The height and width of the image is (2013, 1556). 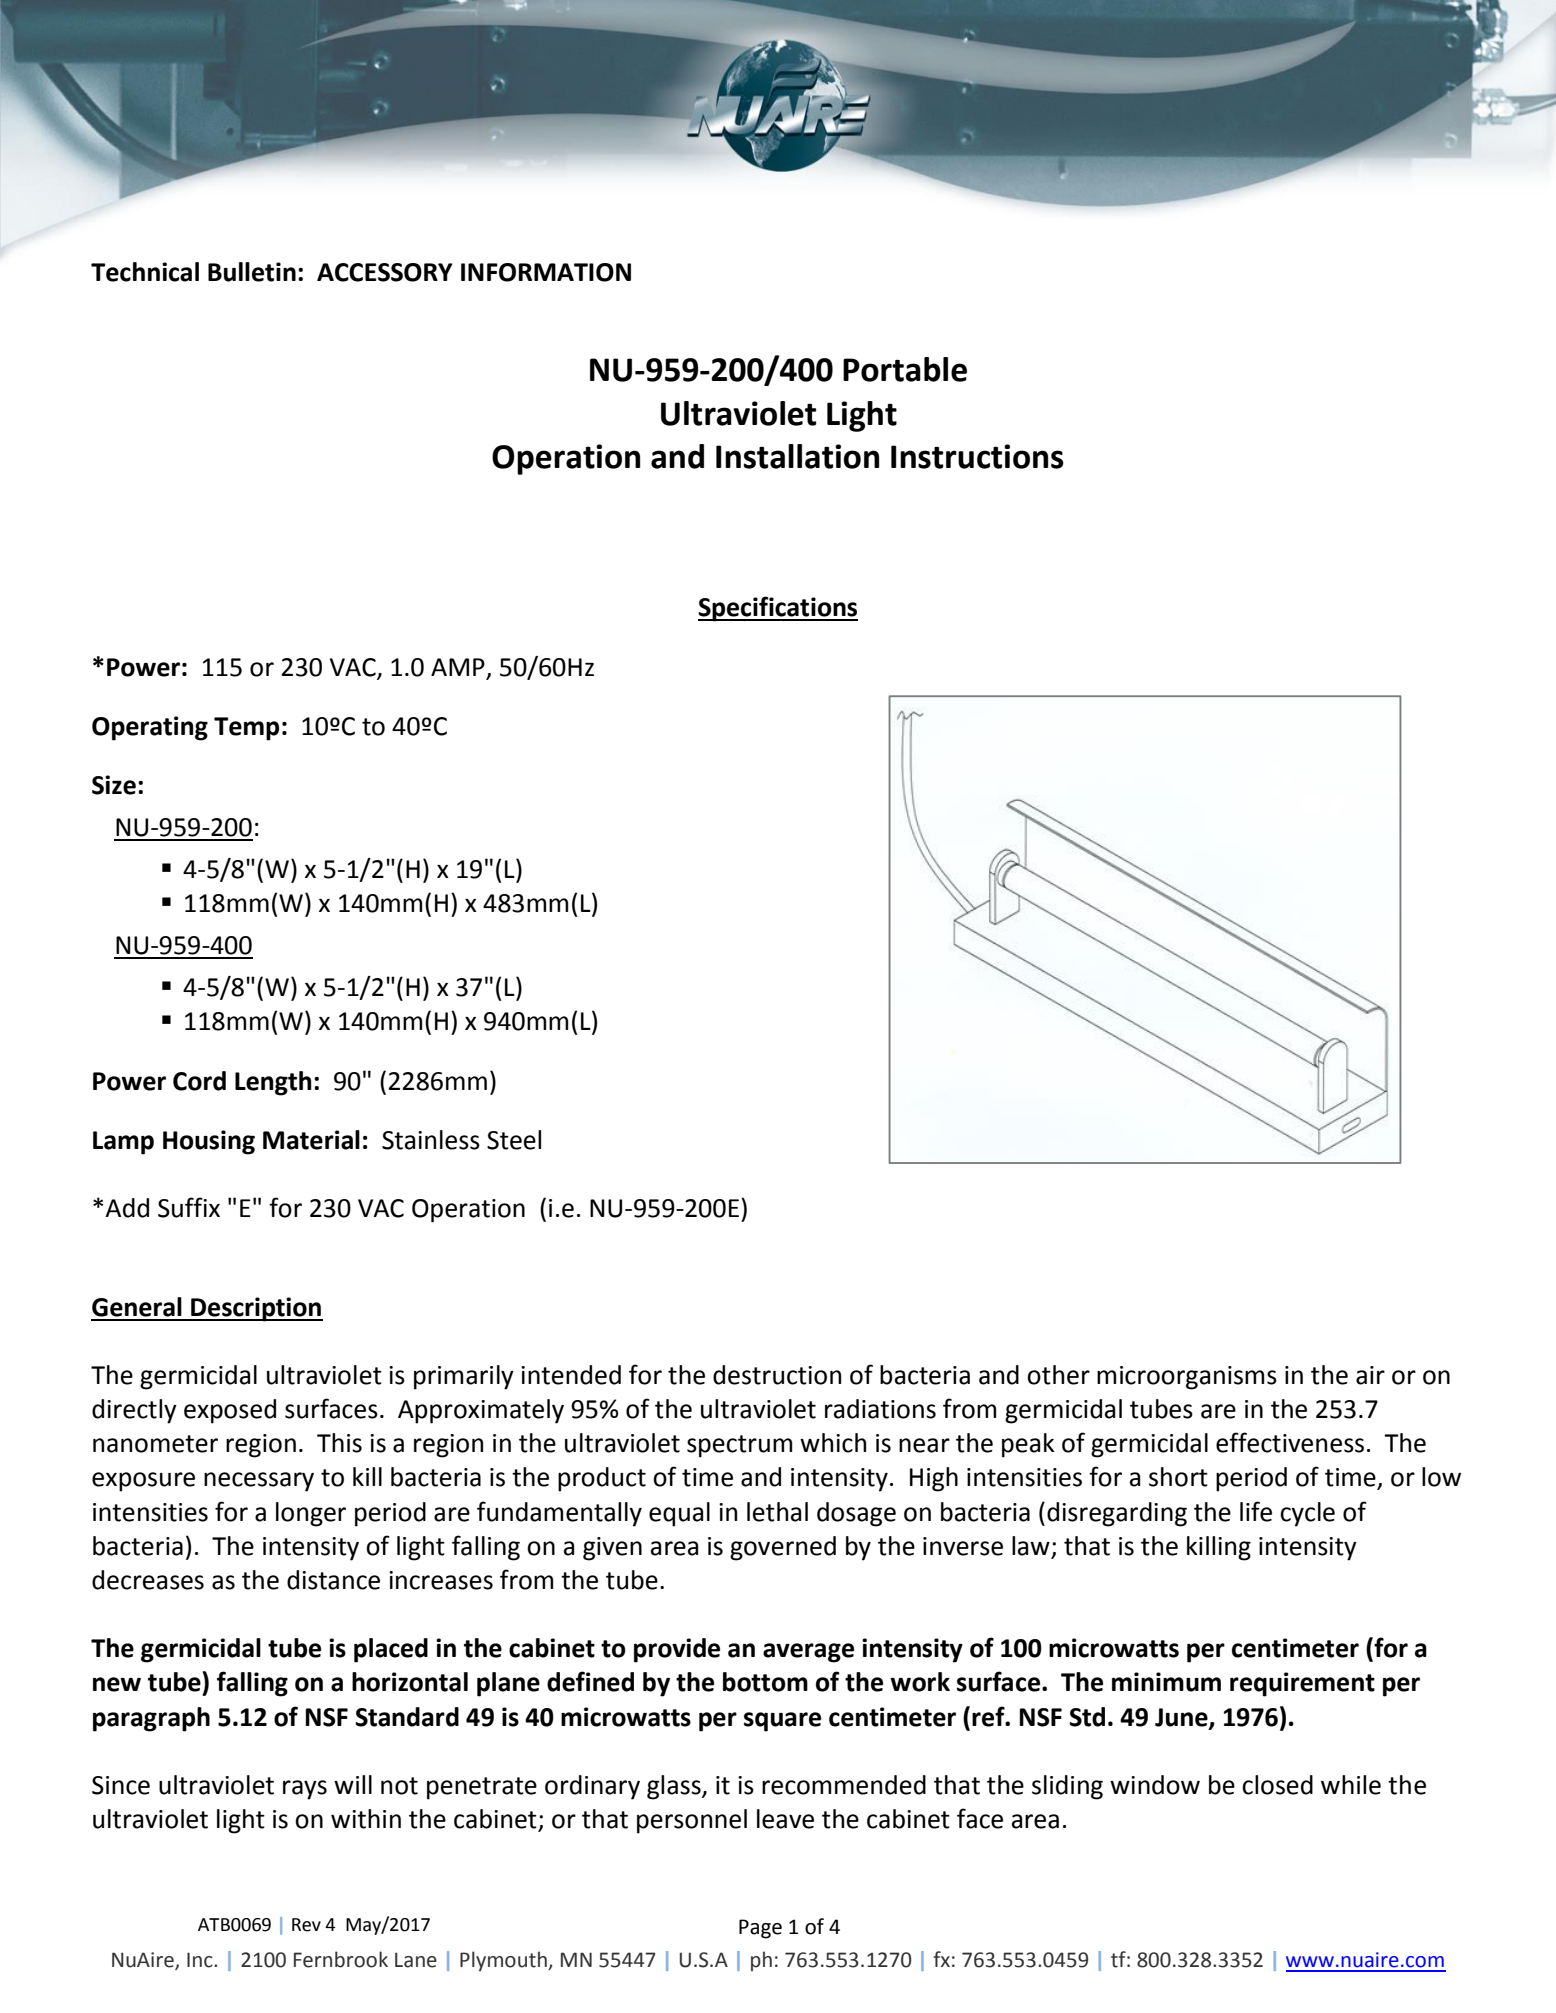 What do you see at coordinates (1307, 1514) in the image?
I see `cycle` at bounding box center [1307, 1514].
